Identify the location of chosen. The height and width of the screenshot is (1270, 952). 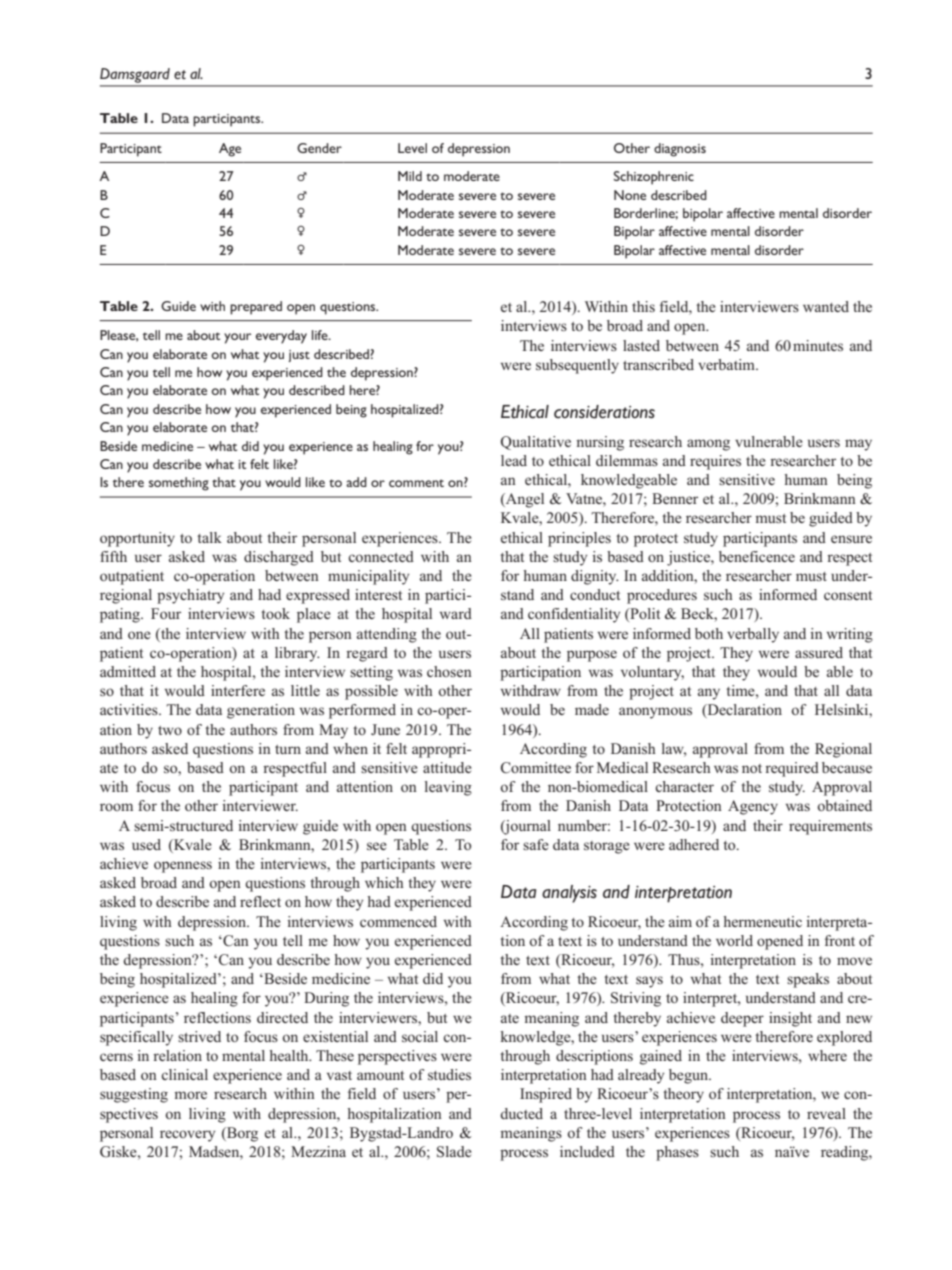
(449, 671).
